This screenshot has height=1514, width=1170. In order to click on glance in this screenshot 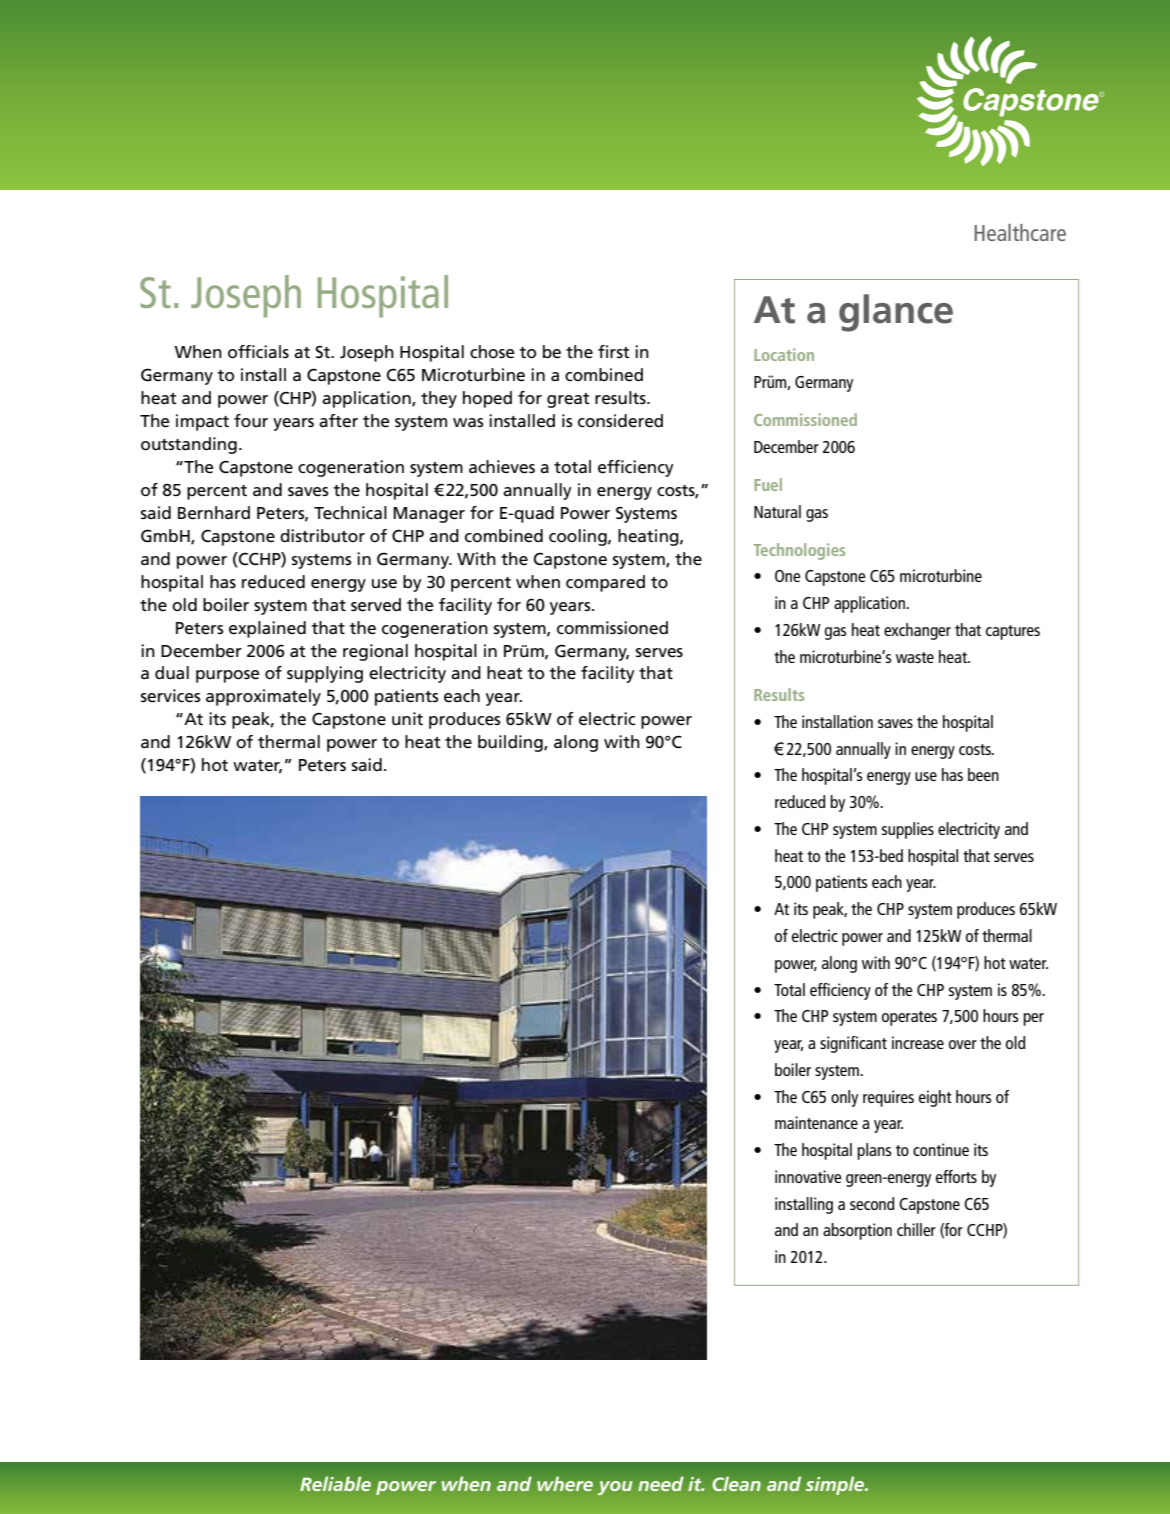, I will do `click(896, 313)`.
